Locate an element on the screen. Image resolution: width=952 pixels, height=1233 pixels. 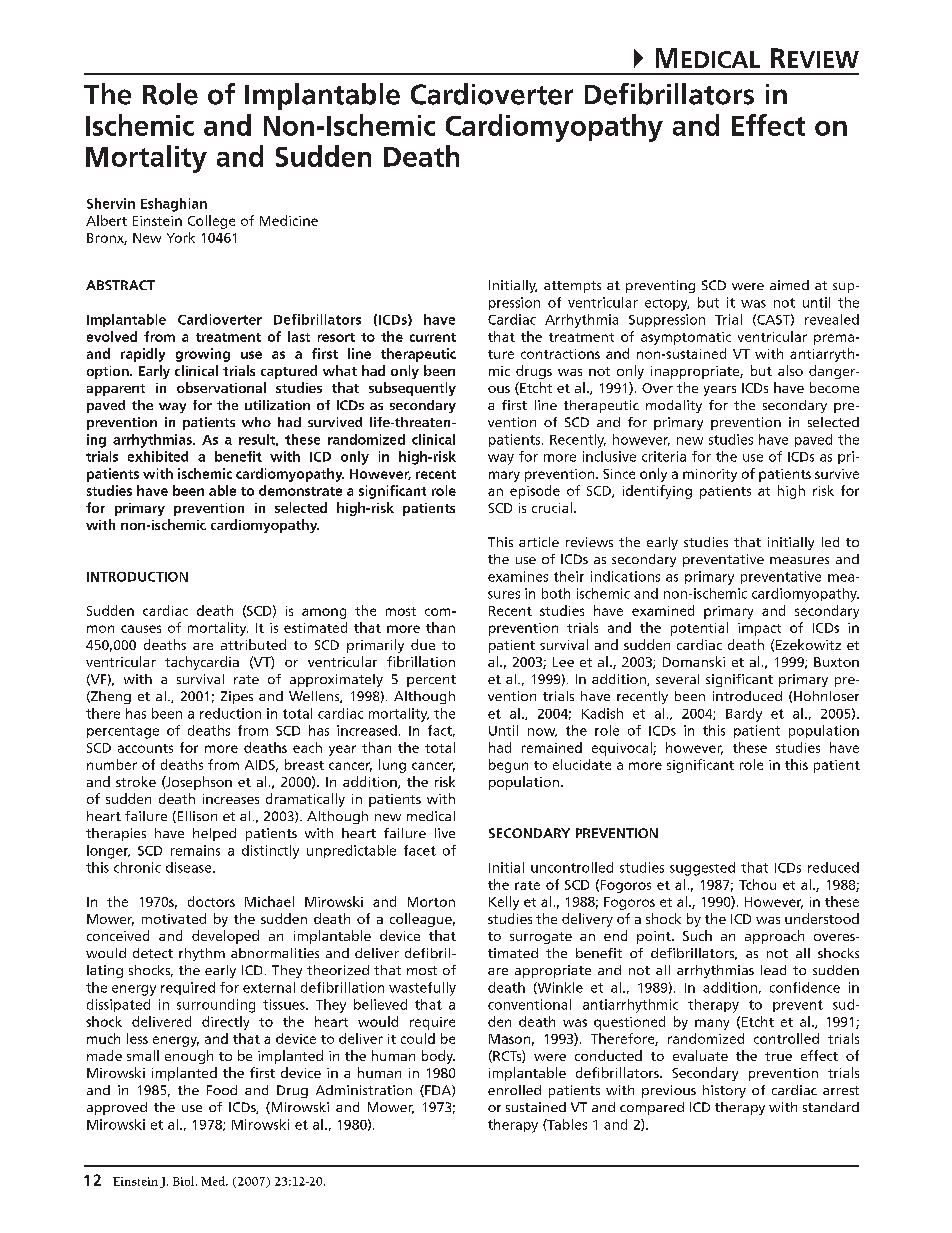
history is located at coordinates (724, 1091).
